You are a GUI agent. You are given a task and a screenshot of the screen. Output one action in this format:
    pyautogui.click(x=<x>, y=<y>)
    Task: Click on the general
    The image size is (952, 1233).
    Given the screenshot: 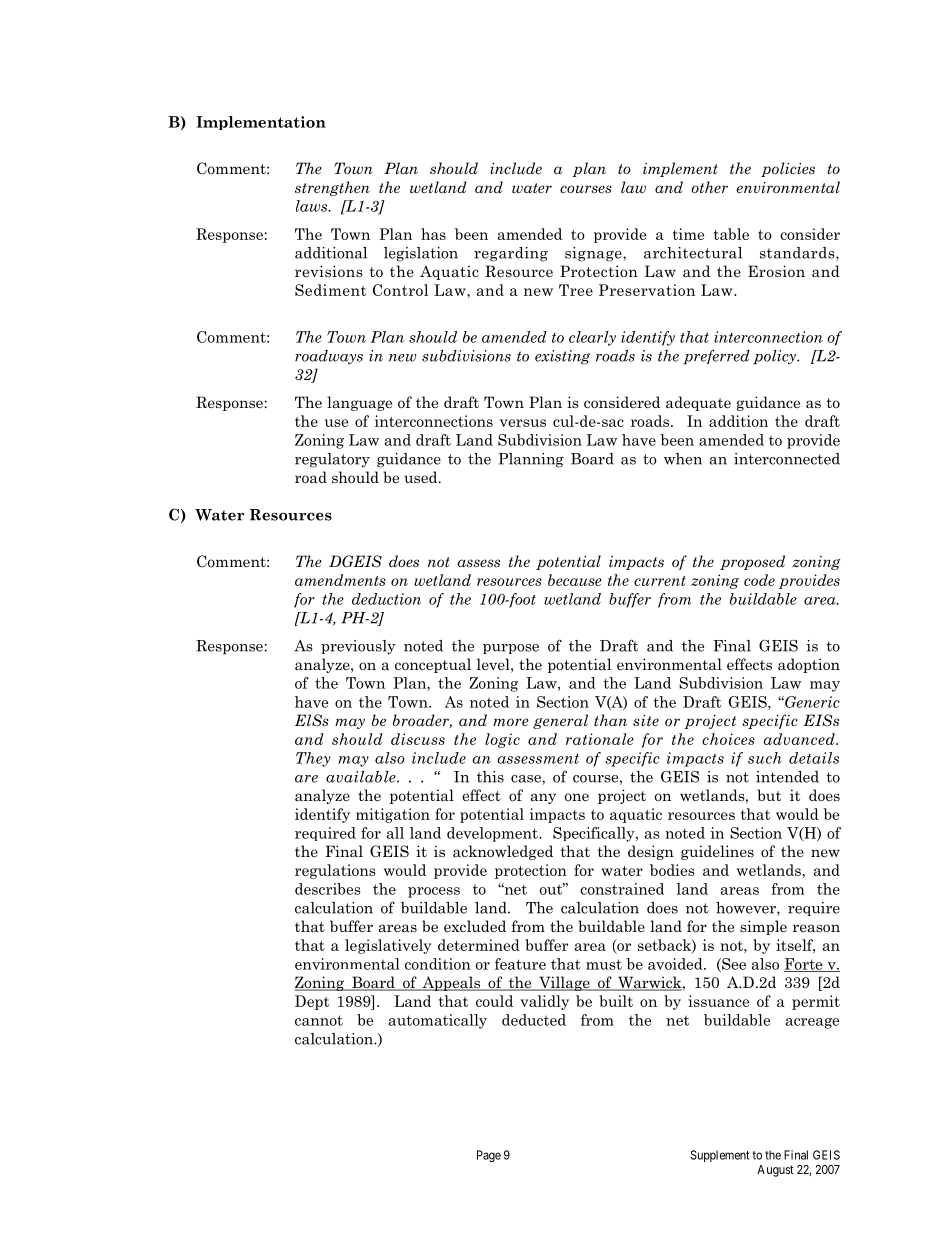 What is the action you would take?
    pyautogui.click(x=560, y=721)
